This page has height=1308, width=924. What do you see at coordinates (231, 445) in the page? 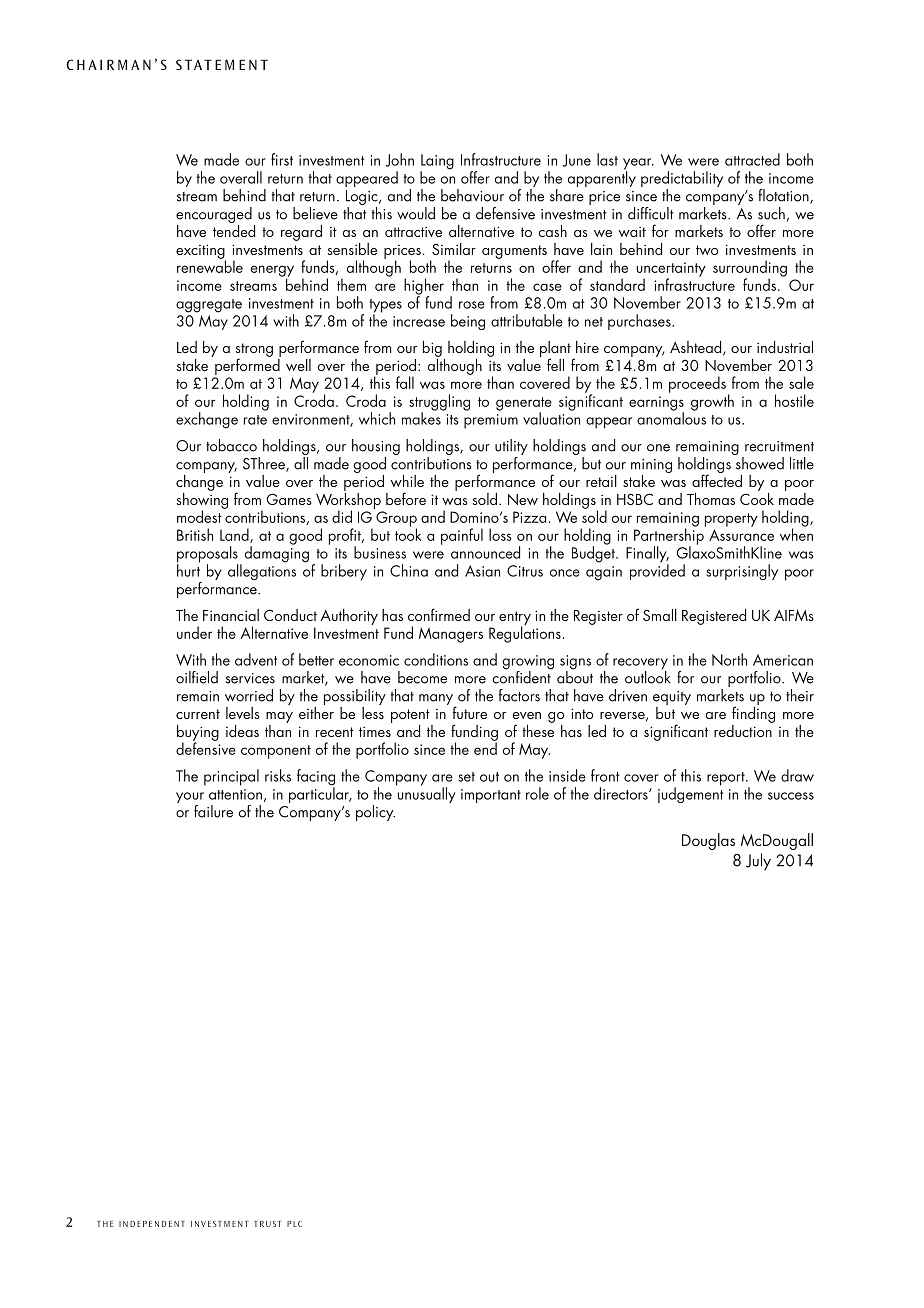
I see `tobacco` at bounding box center [231, 445].
